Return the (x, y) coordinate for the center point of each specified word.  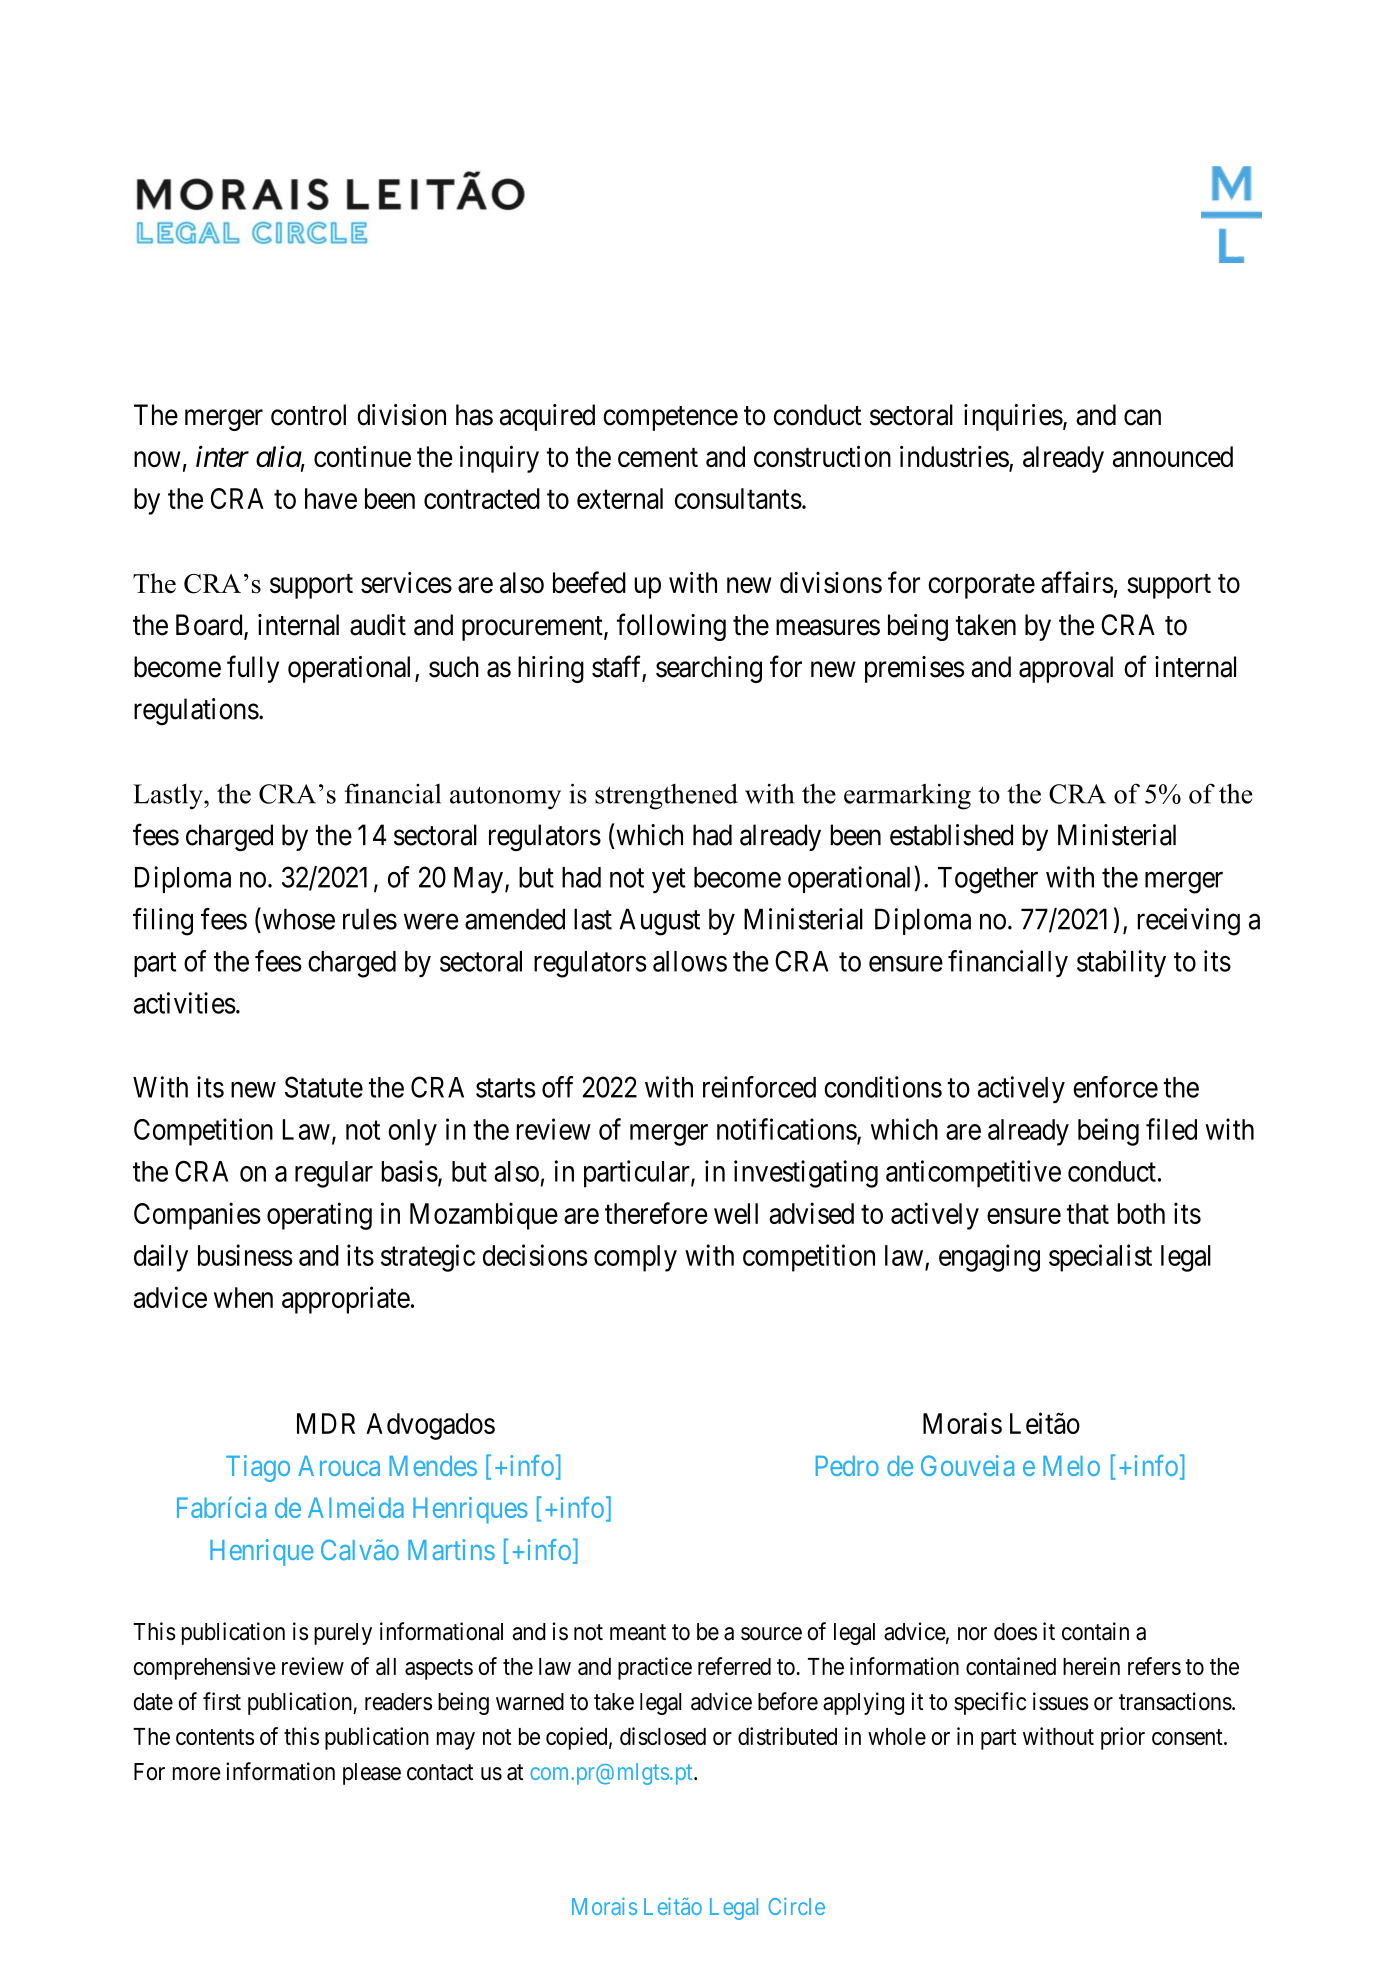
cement (658, 457)
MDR (326, 1423)
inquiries (1013, 417)
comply (635, 1258)
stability (1121, 963)
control (308, 415)
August (659, 922)
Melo (1071, 1466)
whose (297, 919)
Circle (796, 1906)
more (196, 1774)
